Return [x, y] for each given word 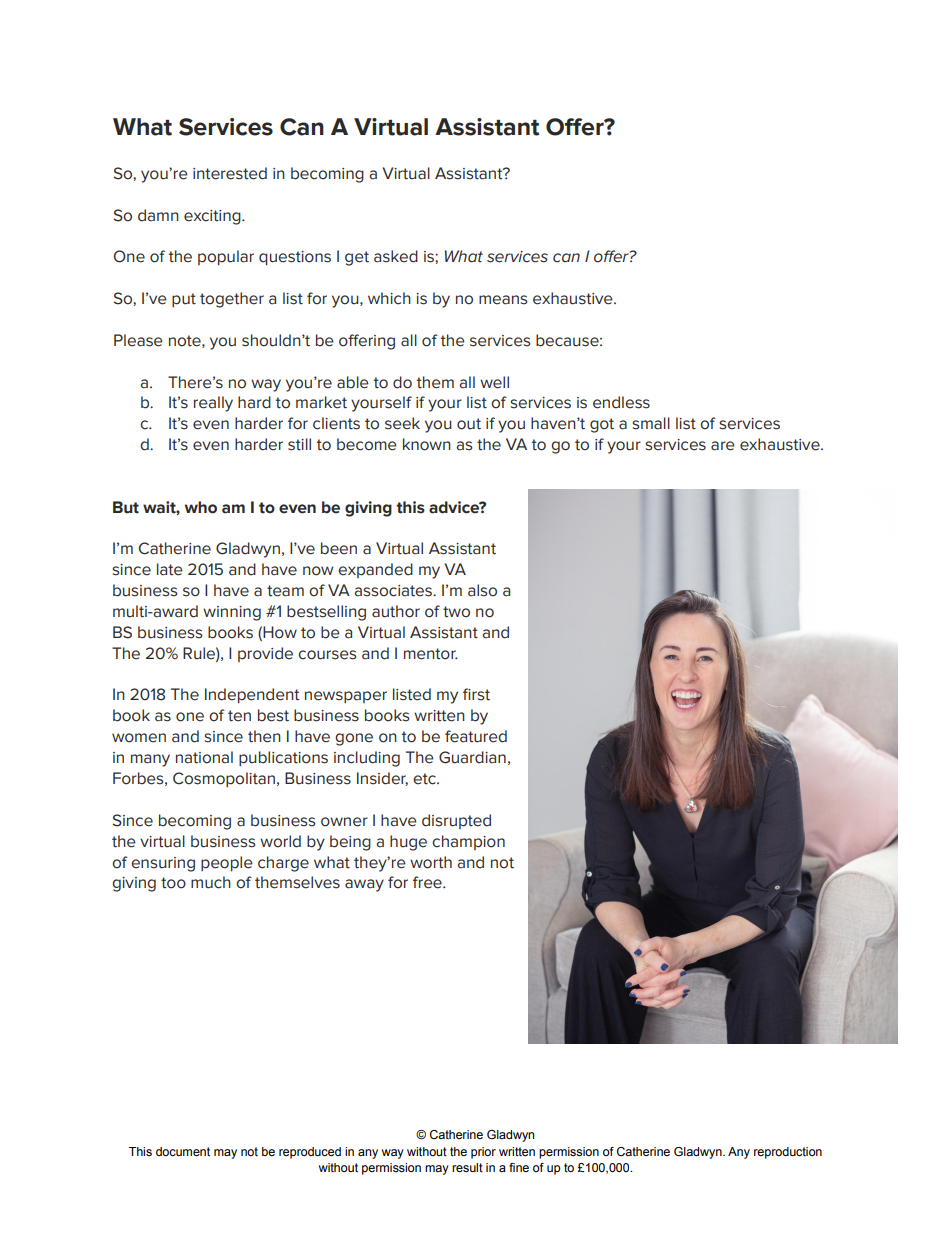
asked [396, 256]
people [227, 863]
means [503, 300]
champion [468, 842]
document [183, 1151]
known [427, 444]
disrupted [456, 821]
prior [483, 1153]
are [723, 446]
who [201, 507]
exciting [213, 217]
